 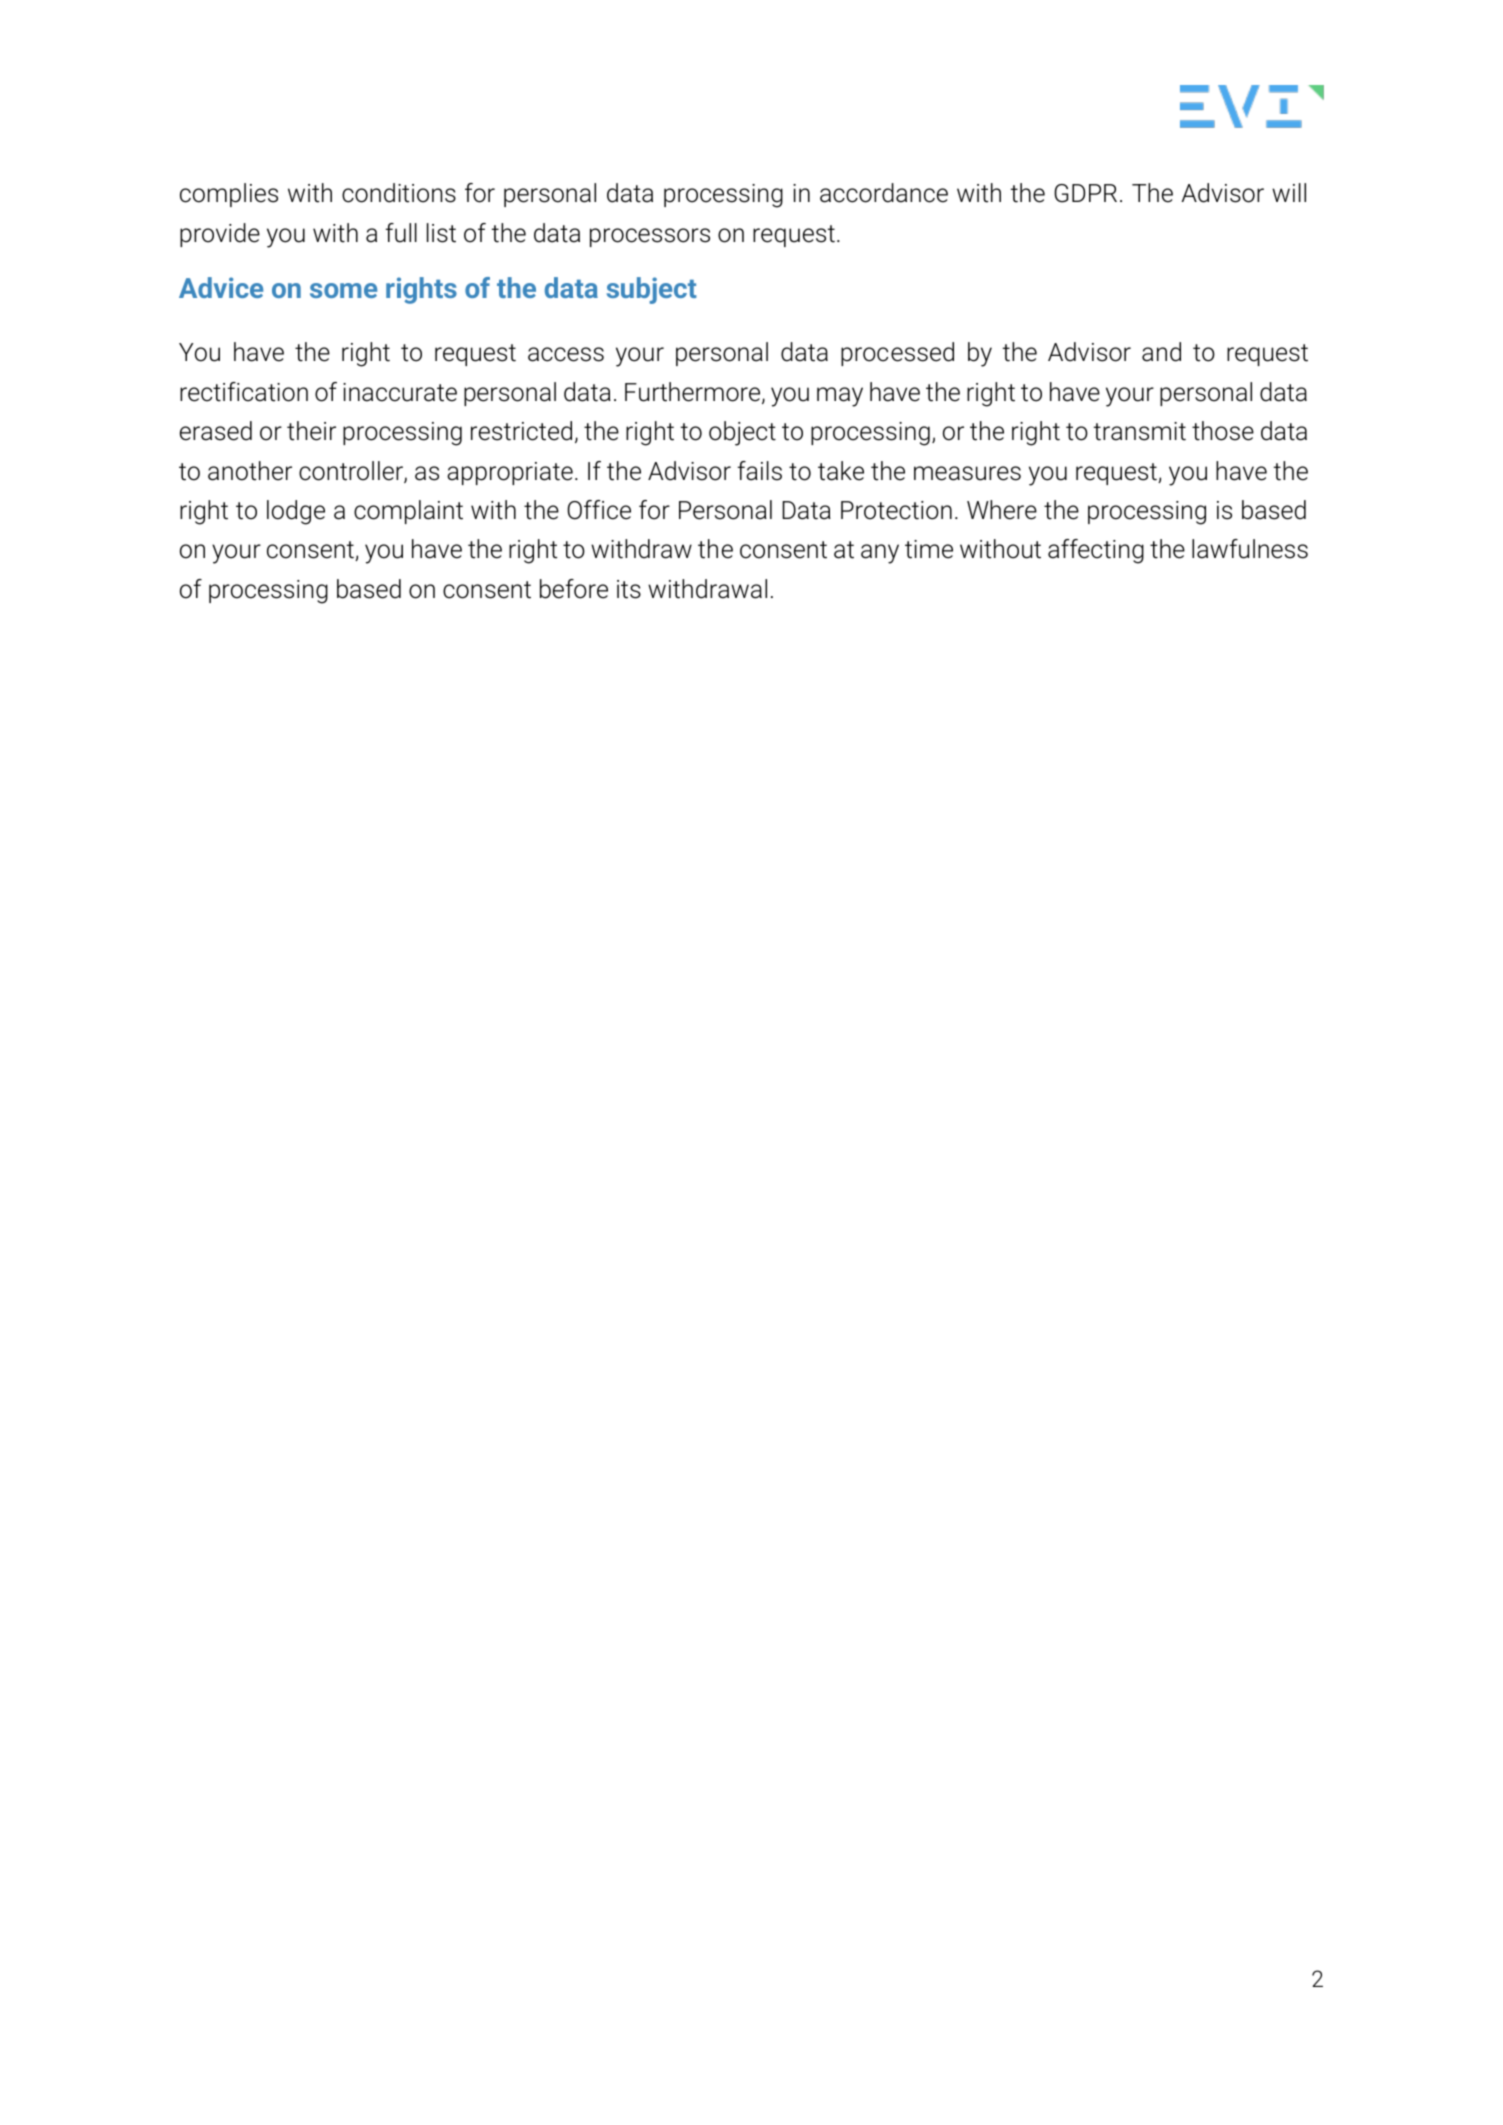 I want to click on subject, so click(x=652, y=290).
